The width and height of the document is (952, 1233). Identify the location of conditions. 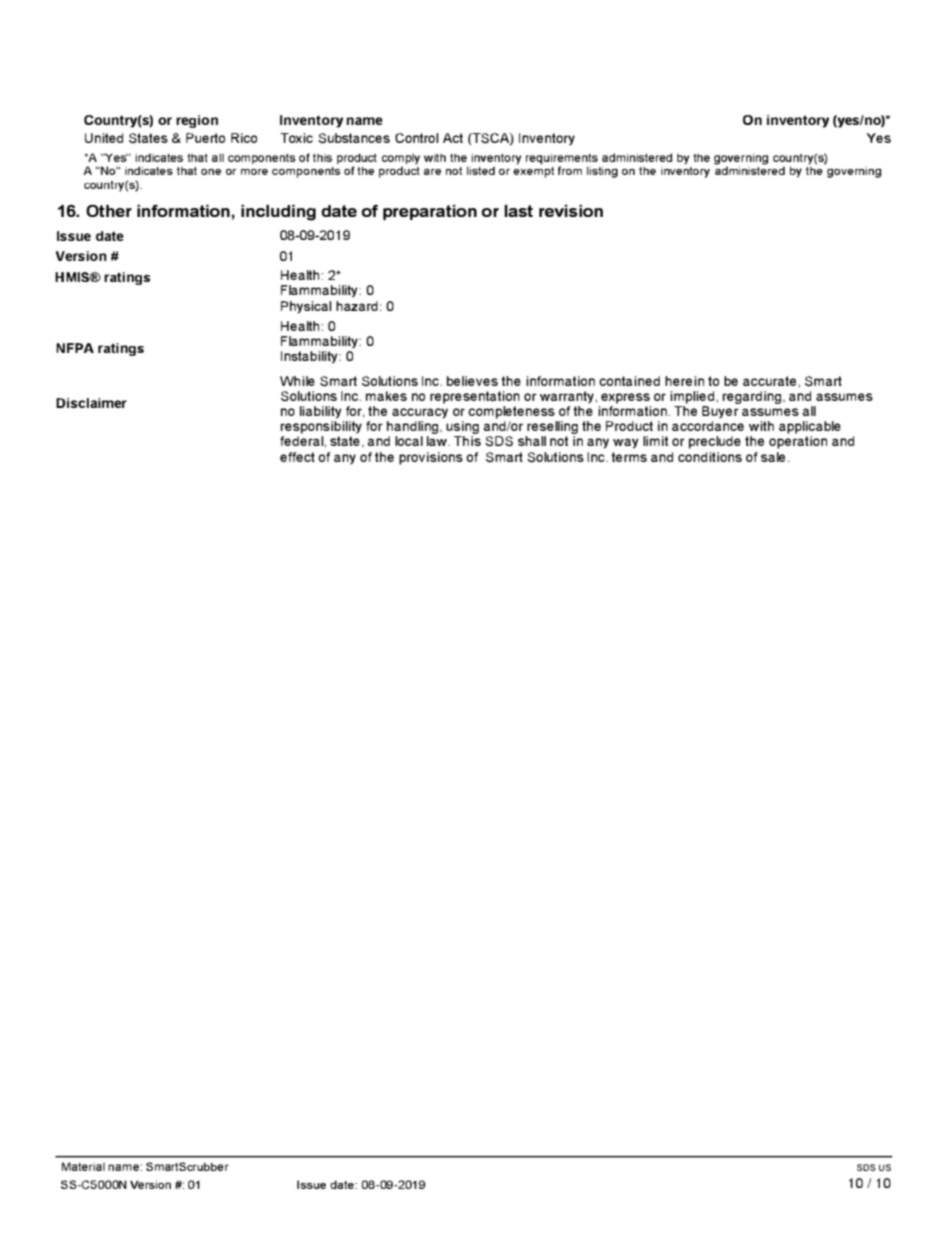
(710, 457).
